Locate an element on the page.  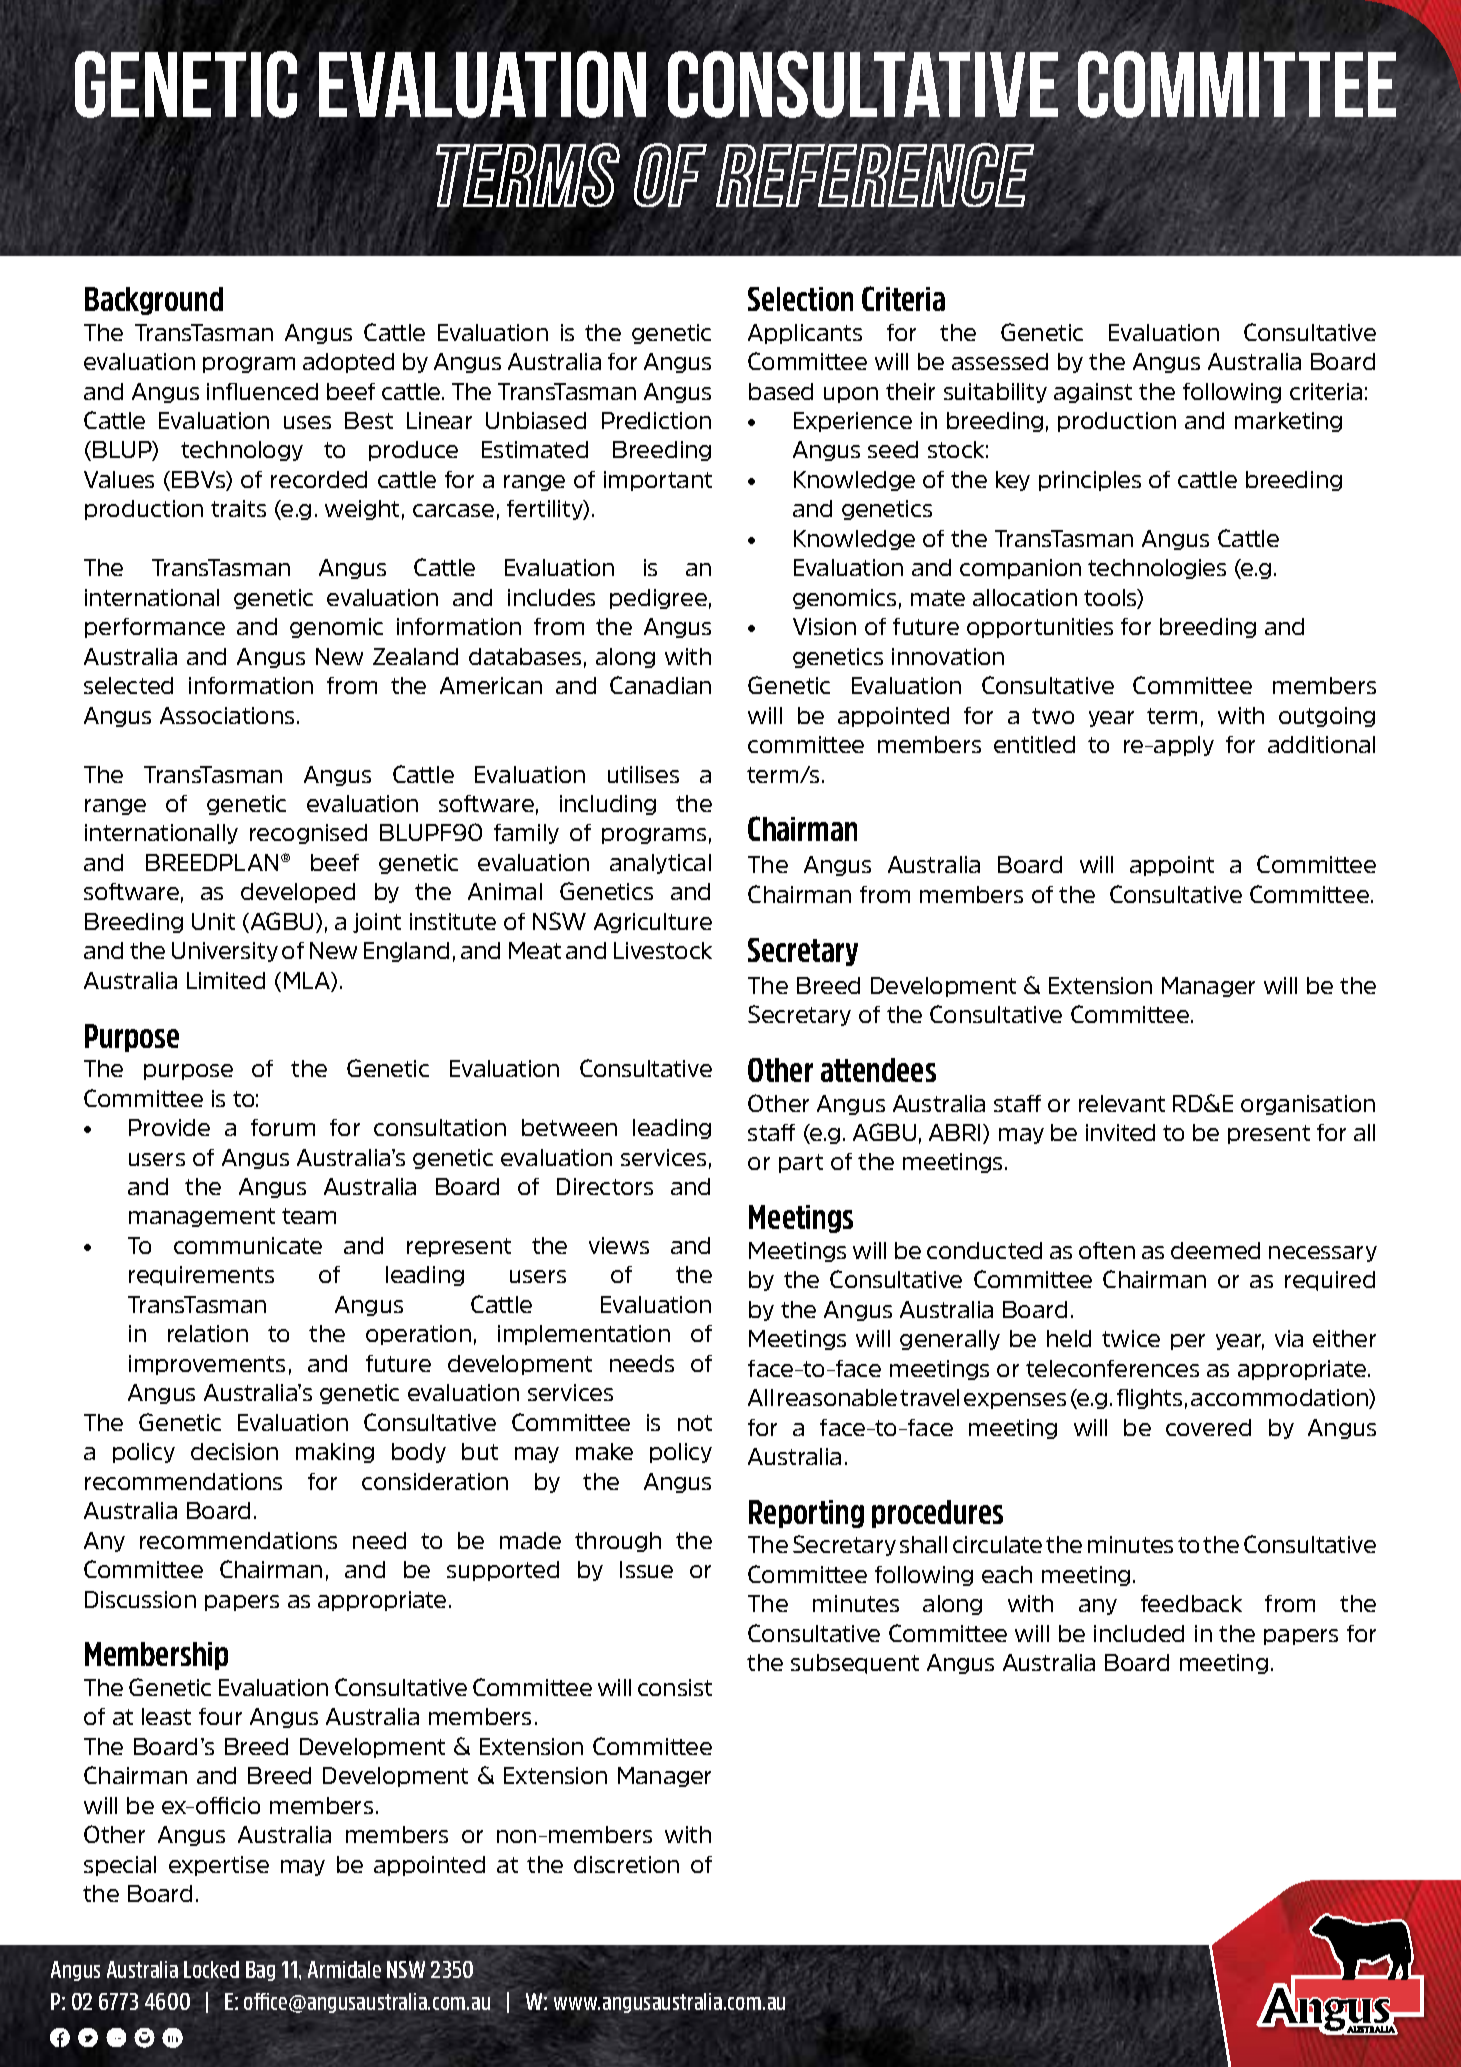
Applicants is located at coordinates (805, 334).
